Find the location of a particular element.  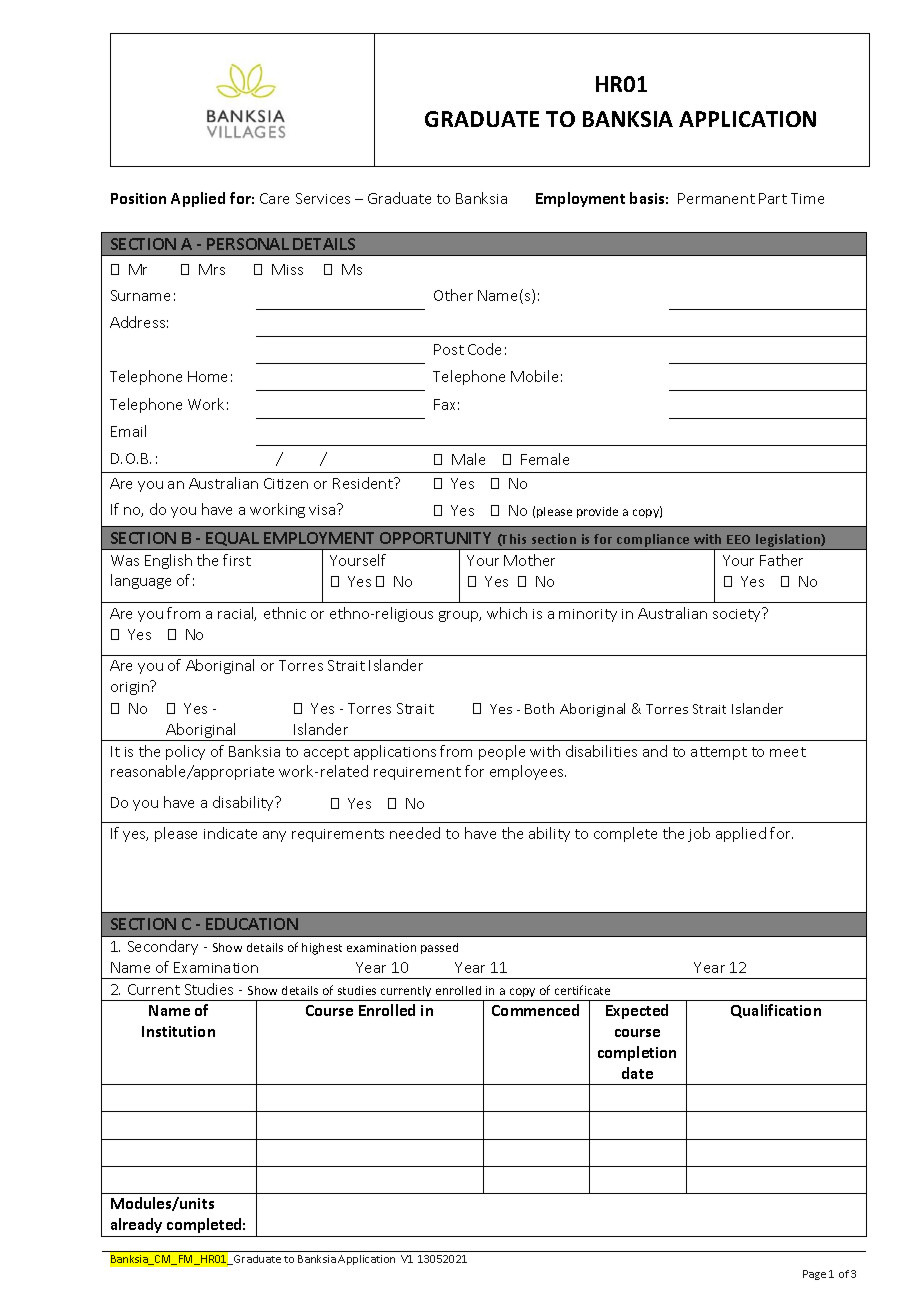

policy is located at coordinates (185, 752).
